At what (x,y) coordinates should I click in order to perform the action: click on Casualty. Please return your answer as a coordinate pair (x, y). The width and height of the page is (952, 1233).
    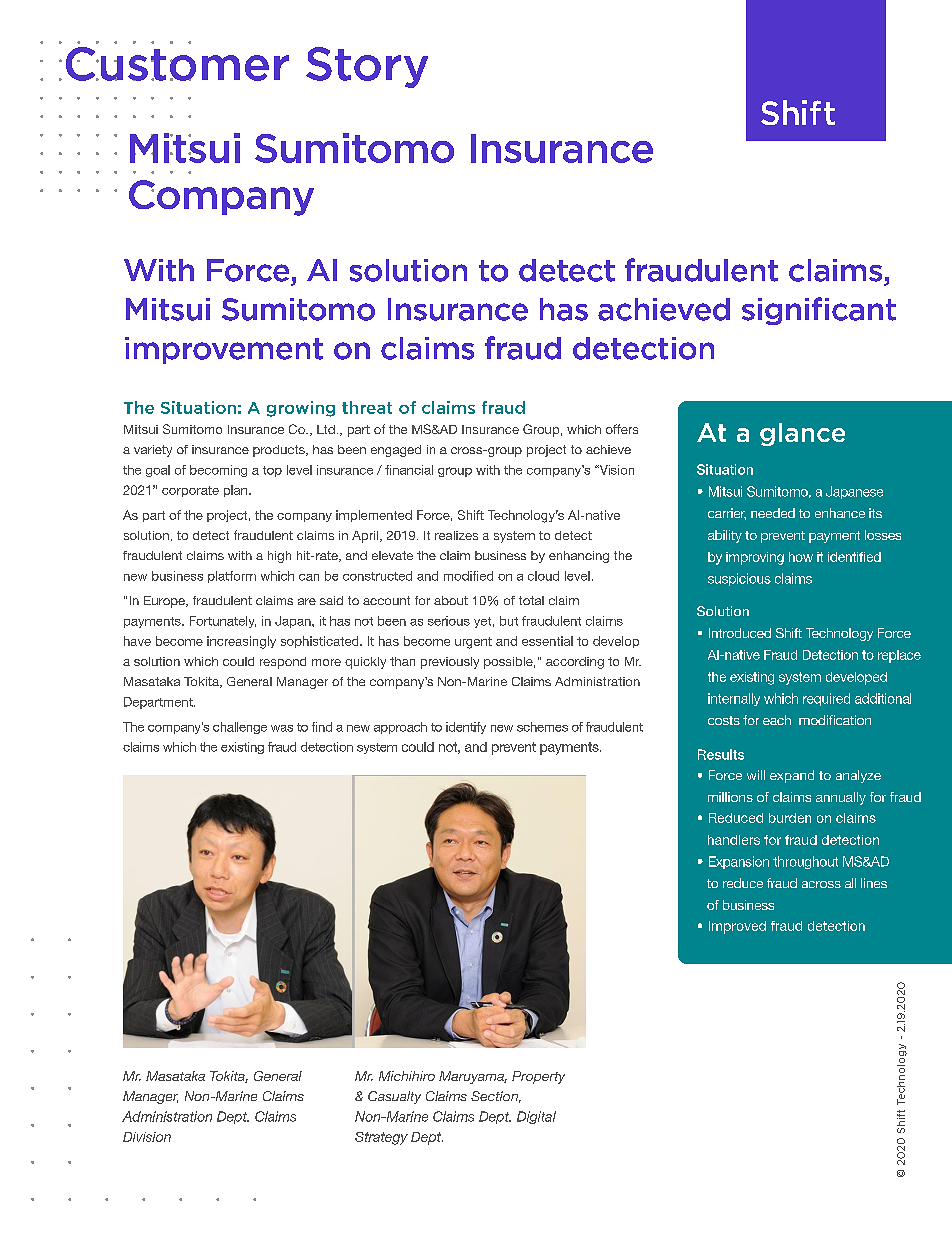
    Looking at the image, I should click on (394, 1097).
